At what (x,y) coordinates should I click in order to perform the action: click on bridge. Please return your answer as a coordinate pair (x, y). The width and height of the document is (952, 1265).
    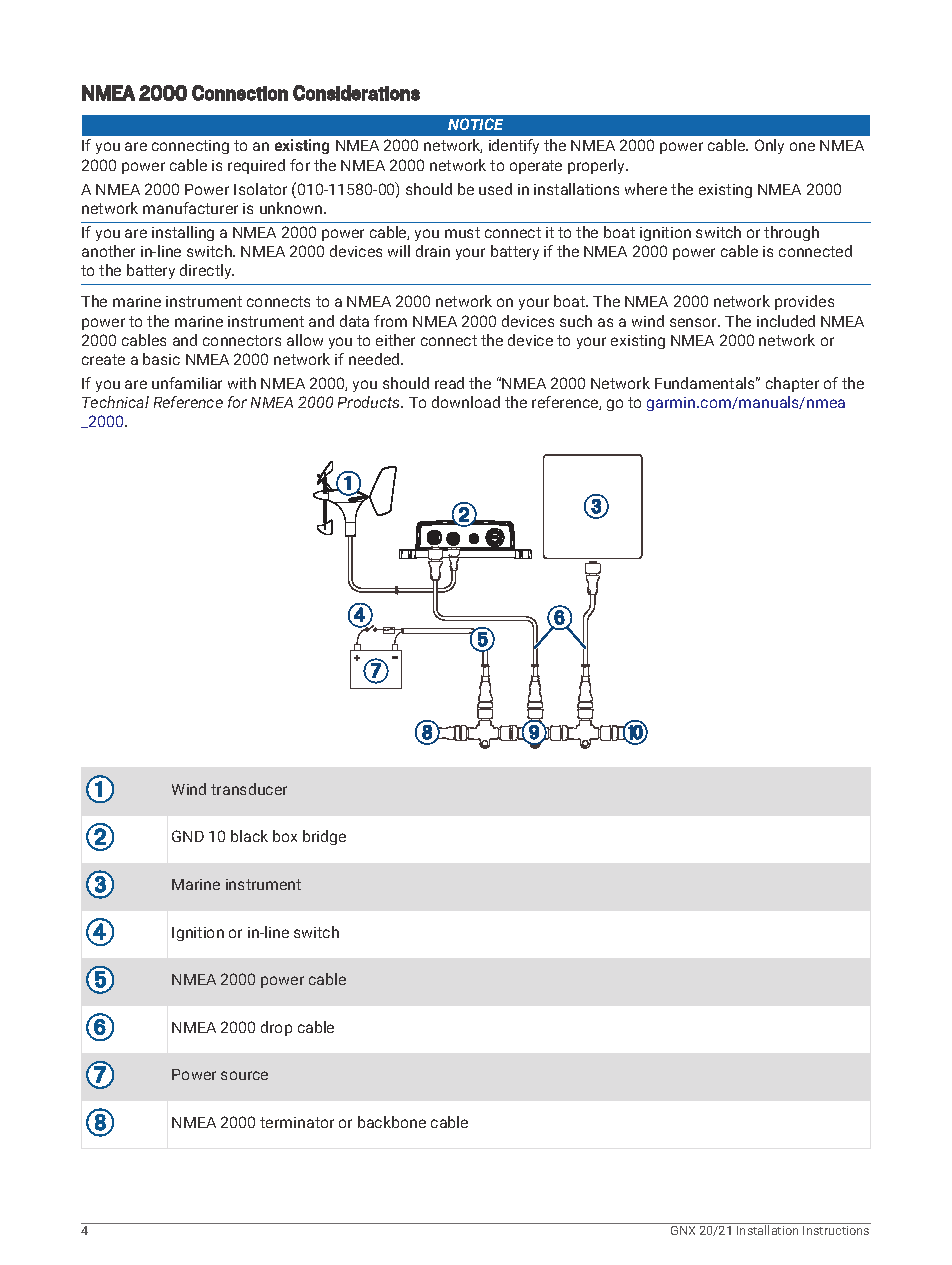
    Looking at the image, I should click on (324, 837).
